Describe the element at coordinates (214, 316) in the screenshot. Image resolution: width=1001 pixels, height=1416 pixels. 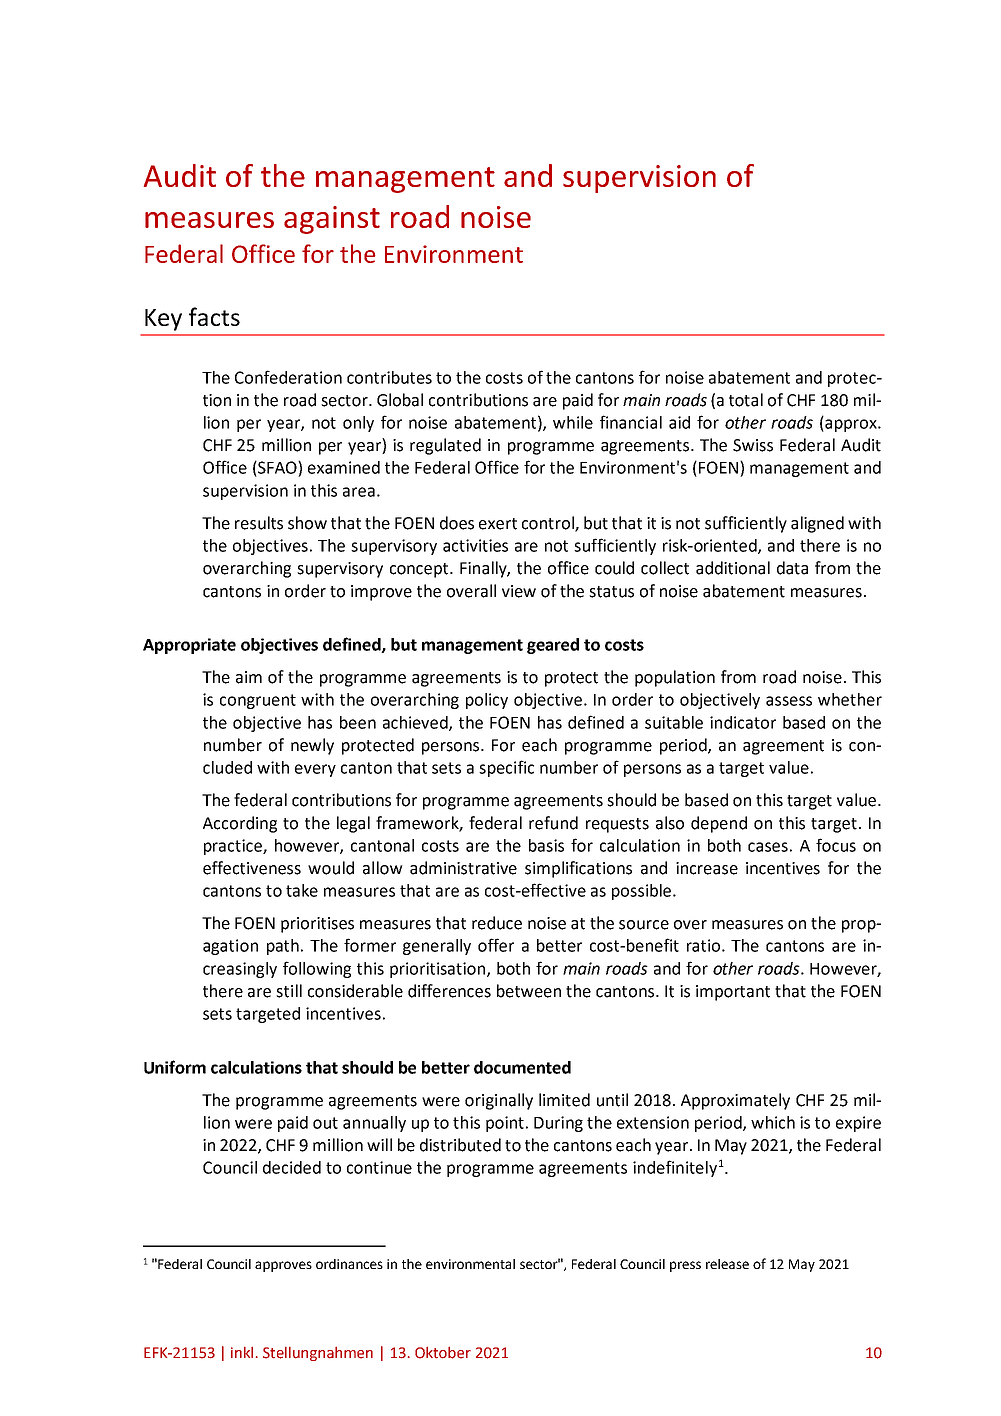
I see `facts` at that location.
